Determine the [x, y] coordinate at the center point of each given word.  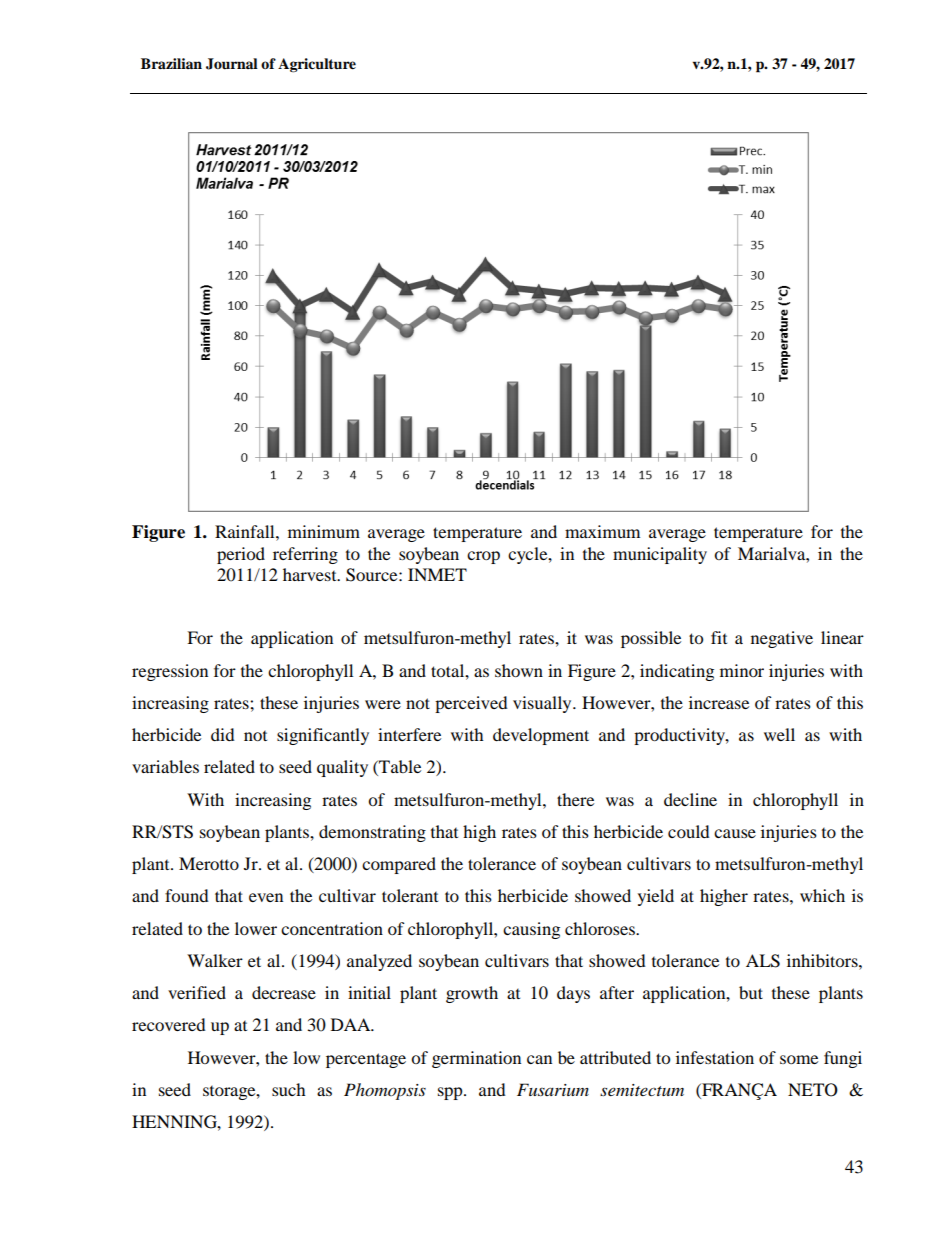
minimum [324, 531]
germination [476, 1059]
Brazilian [171, 63]
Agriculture [317, 65]
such [289, 1089]
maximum [602, 531]
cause [735, 833]
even [266, 897]
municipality [660, 555]
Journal [232, 64]
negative [782, 639]
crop [483, 557]
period [241, 555]
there [575, 799]
